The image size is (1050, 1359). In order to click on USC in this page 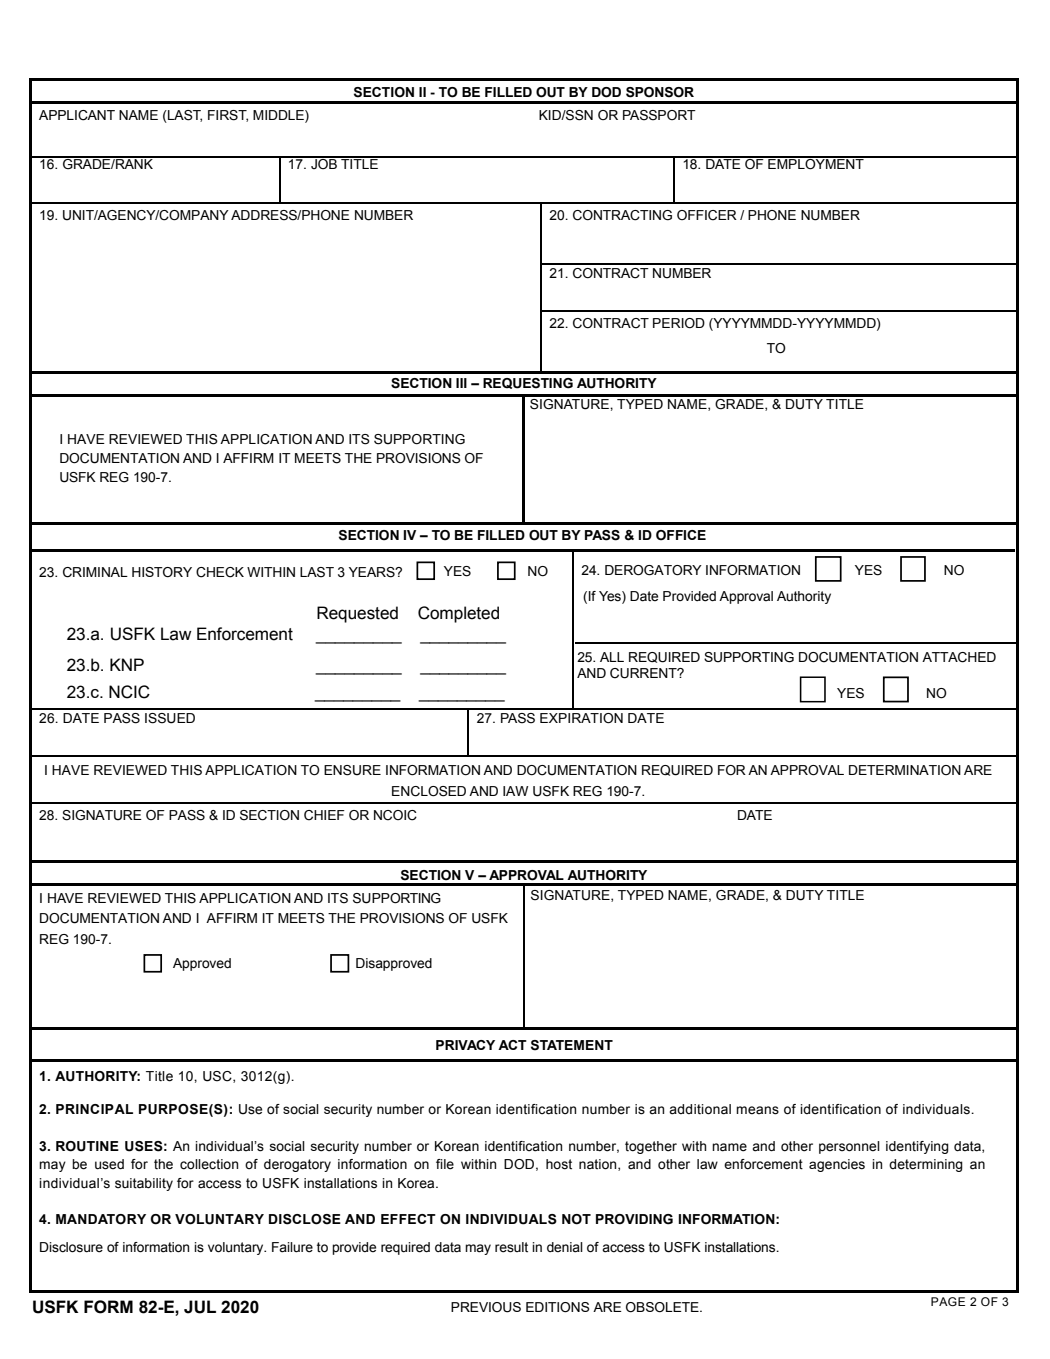, I will do `click(218, 1077)`.
